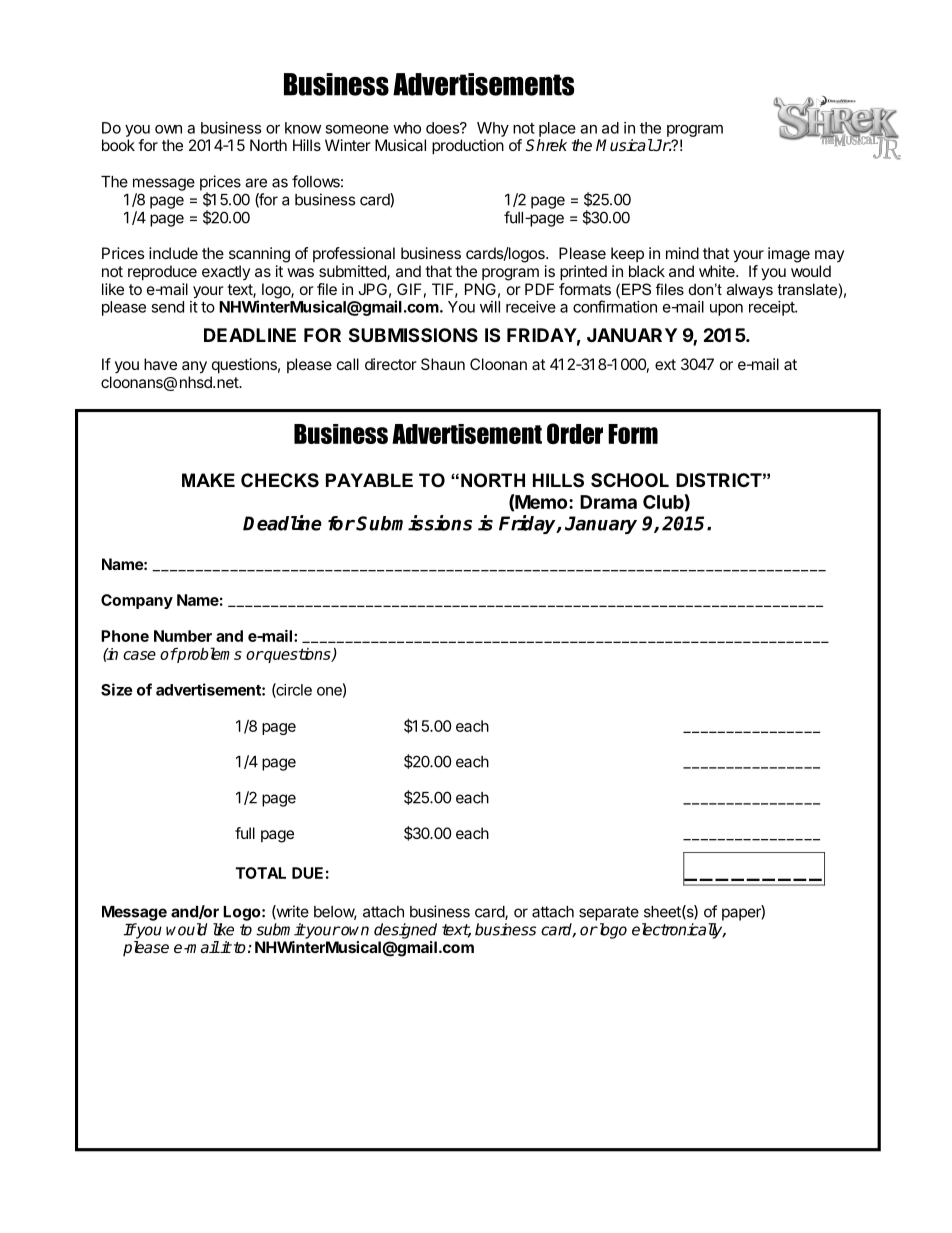 Image resolution: width=952 pixels, height=1233 pixels. I want to click on production, so click(468, 147).
